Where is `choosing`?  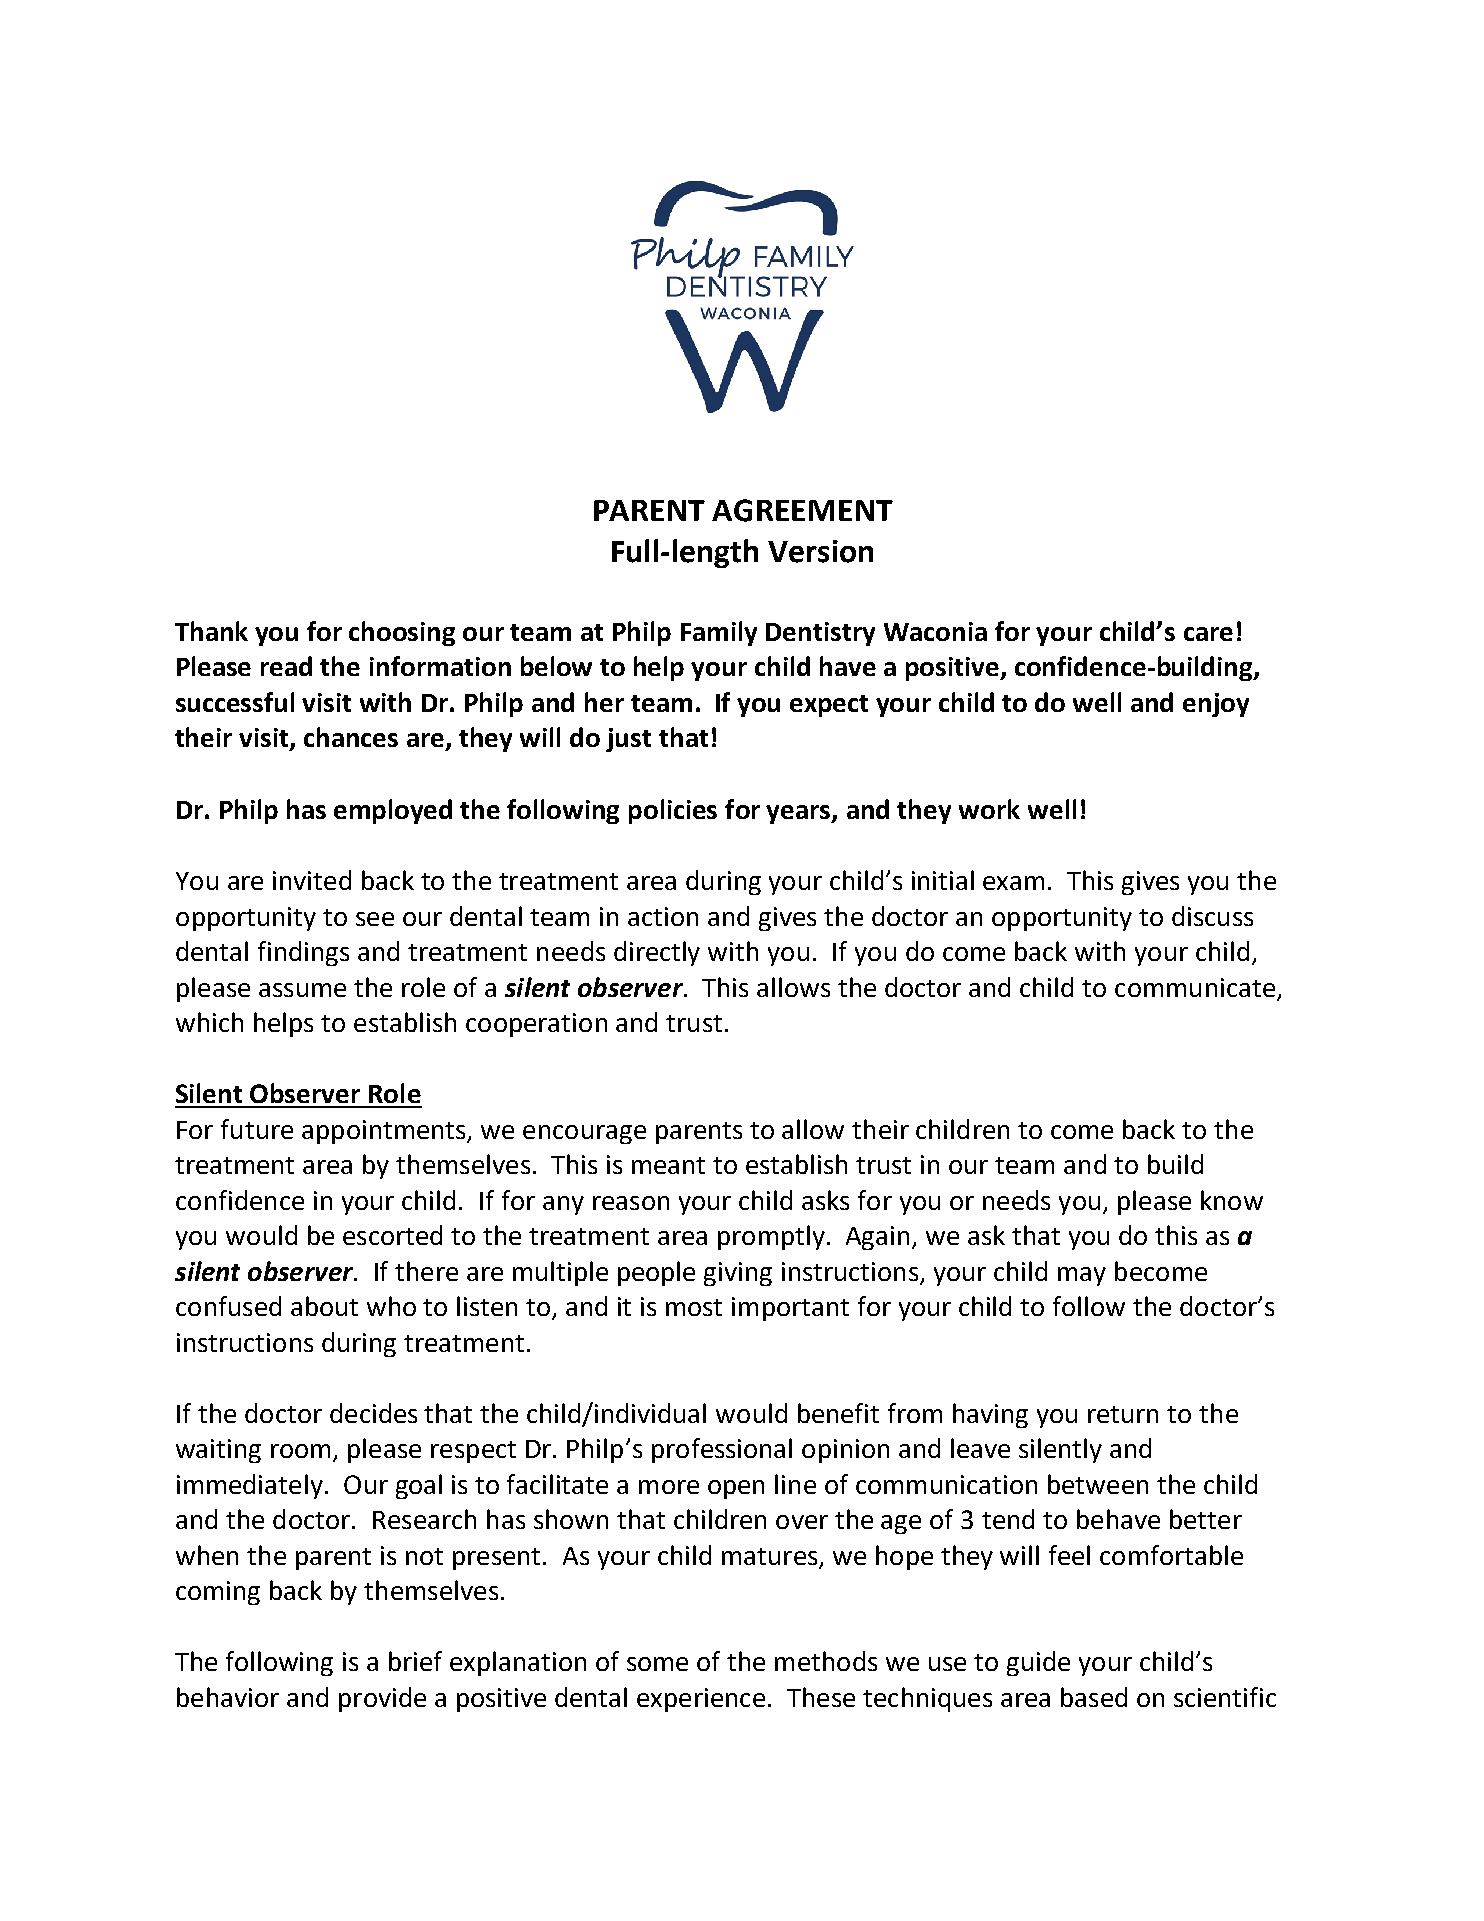 choosing is located at coordinates (402, 633).
